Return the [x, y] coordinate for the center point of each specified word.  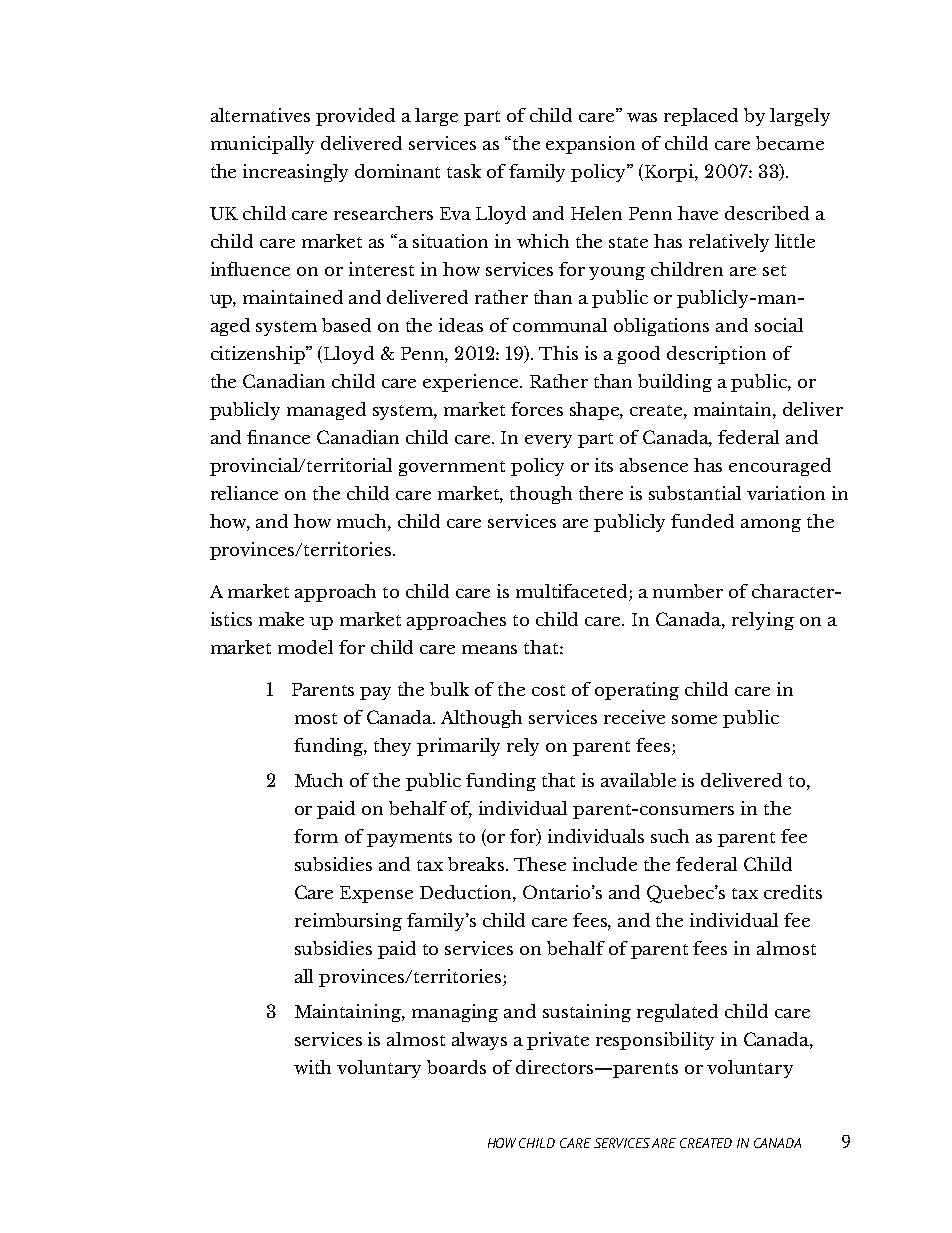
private [558, 1041]
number [688, 591]
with [312, 1067]
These [540, 864]
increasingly [295, 173]
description [716, 355]
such [670, 836]
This [558, 353]
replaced [701, 117]
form [316, 836]
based [346, 325]
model [305, 647]
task [464, 171]
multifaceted [573, 592]
